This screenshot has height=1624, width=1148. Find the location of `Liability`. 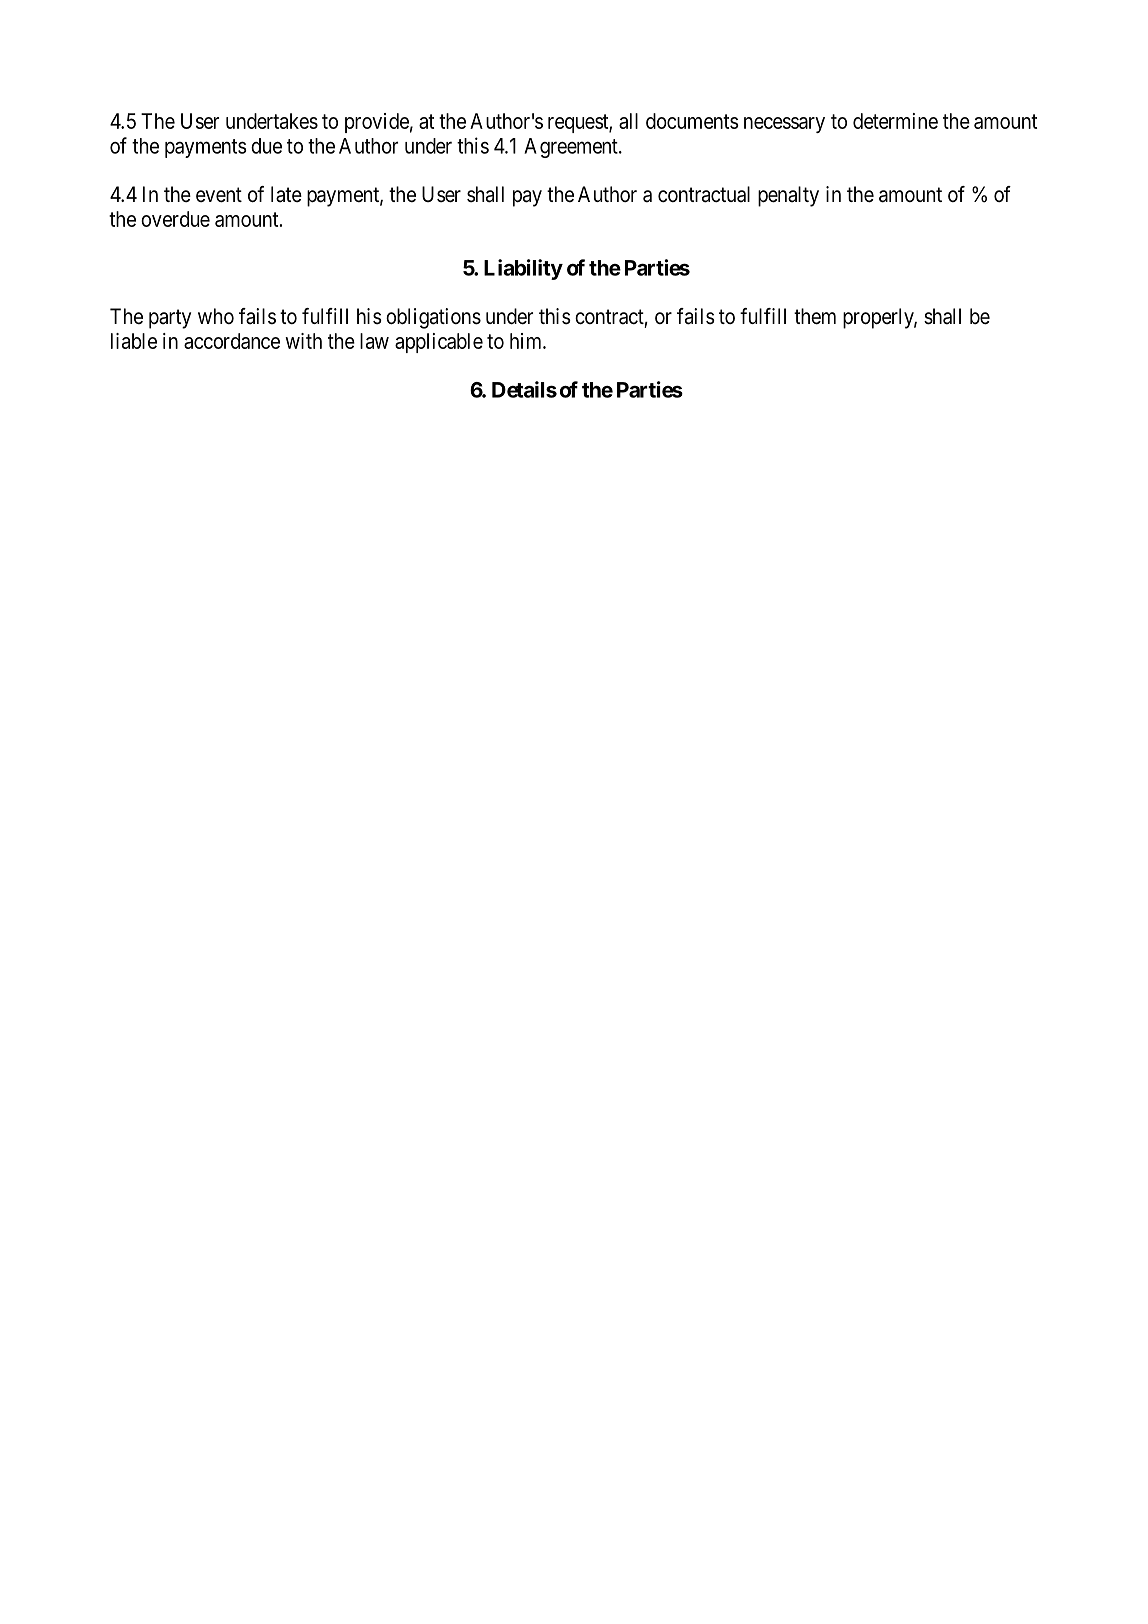

Liability is located at coordinates (523, 269).
